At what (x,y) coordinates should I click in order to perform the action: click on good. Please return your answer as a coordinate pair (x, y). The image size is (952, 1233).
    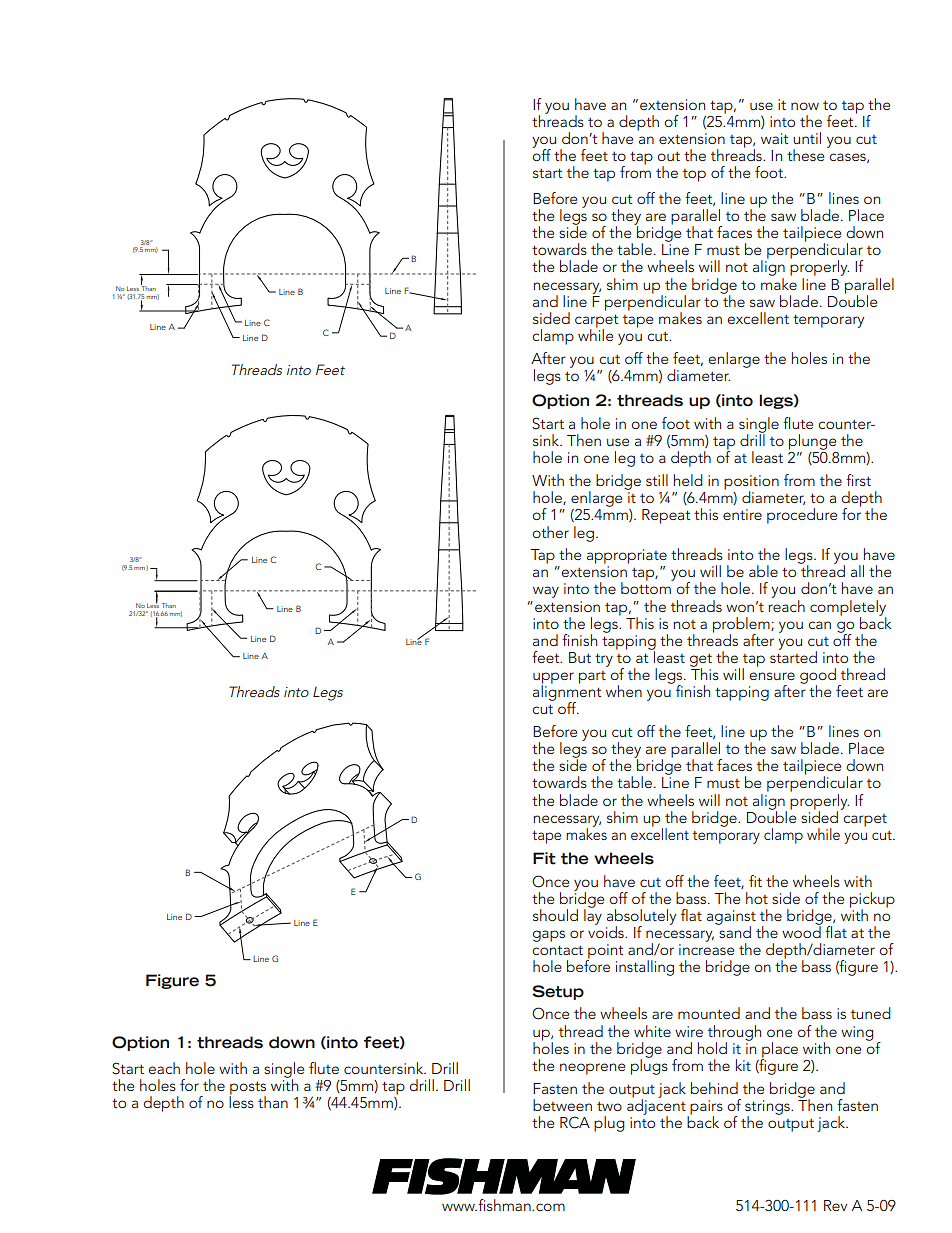
    Looking at the image, I should click on (818, 677).
